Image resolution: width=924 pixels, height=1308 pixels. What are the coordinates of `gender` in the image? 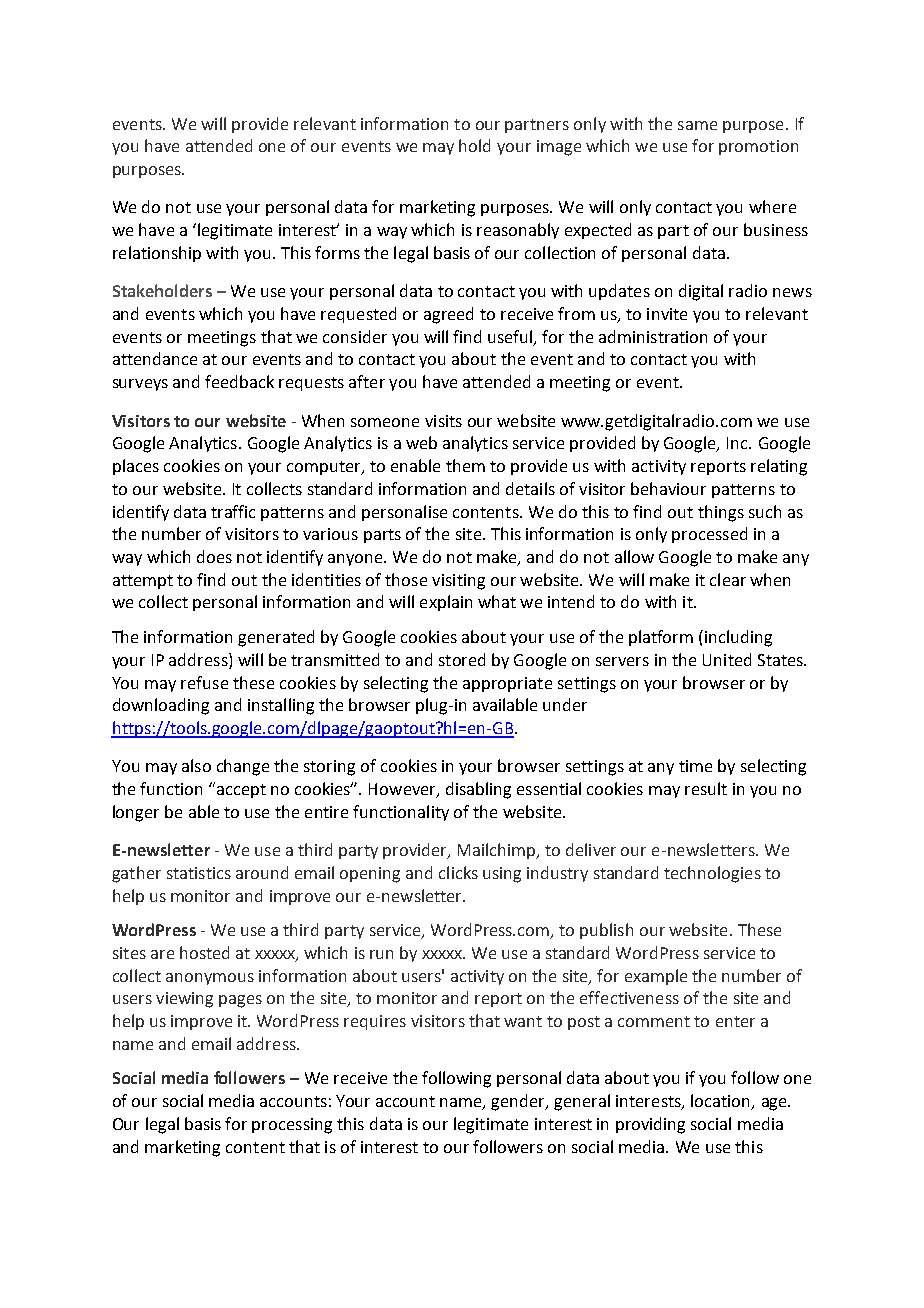 It's located at (519, 1102).
